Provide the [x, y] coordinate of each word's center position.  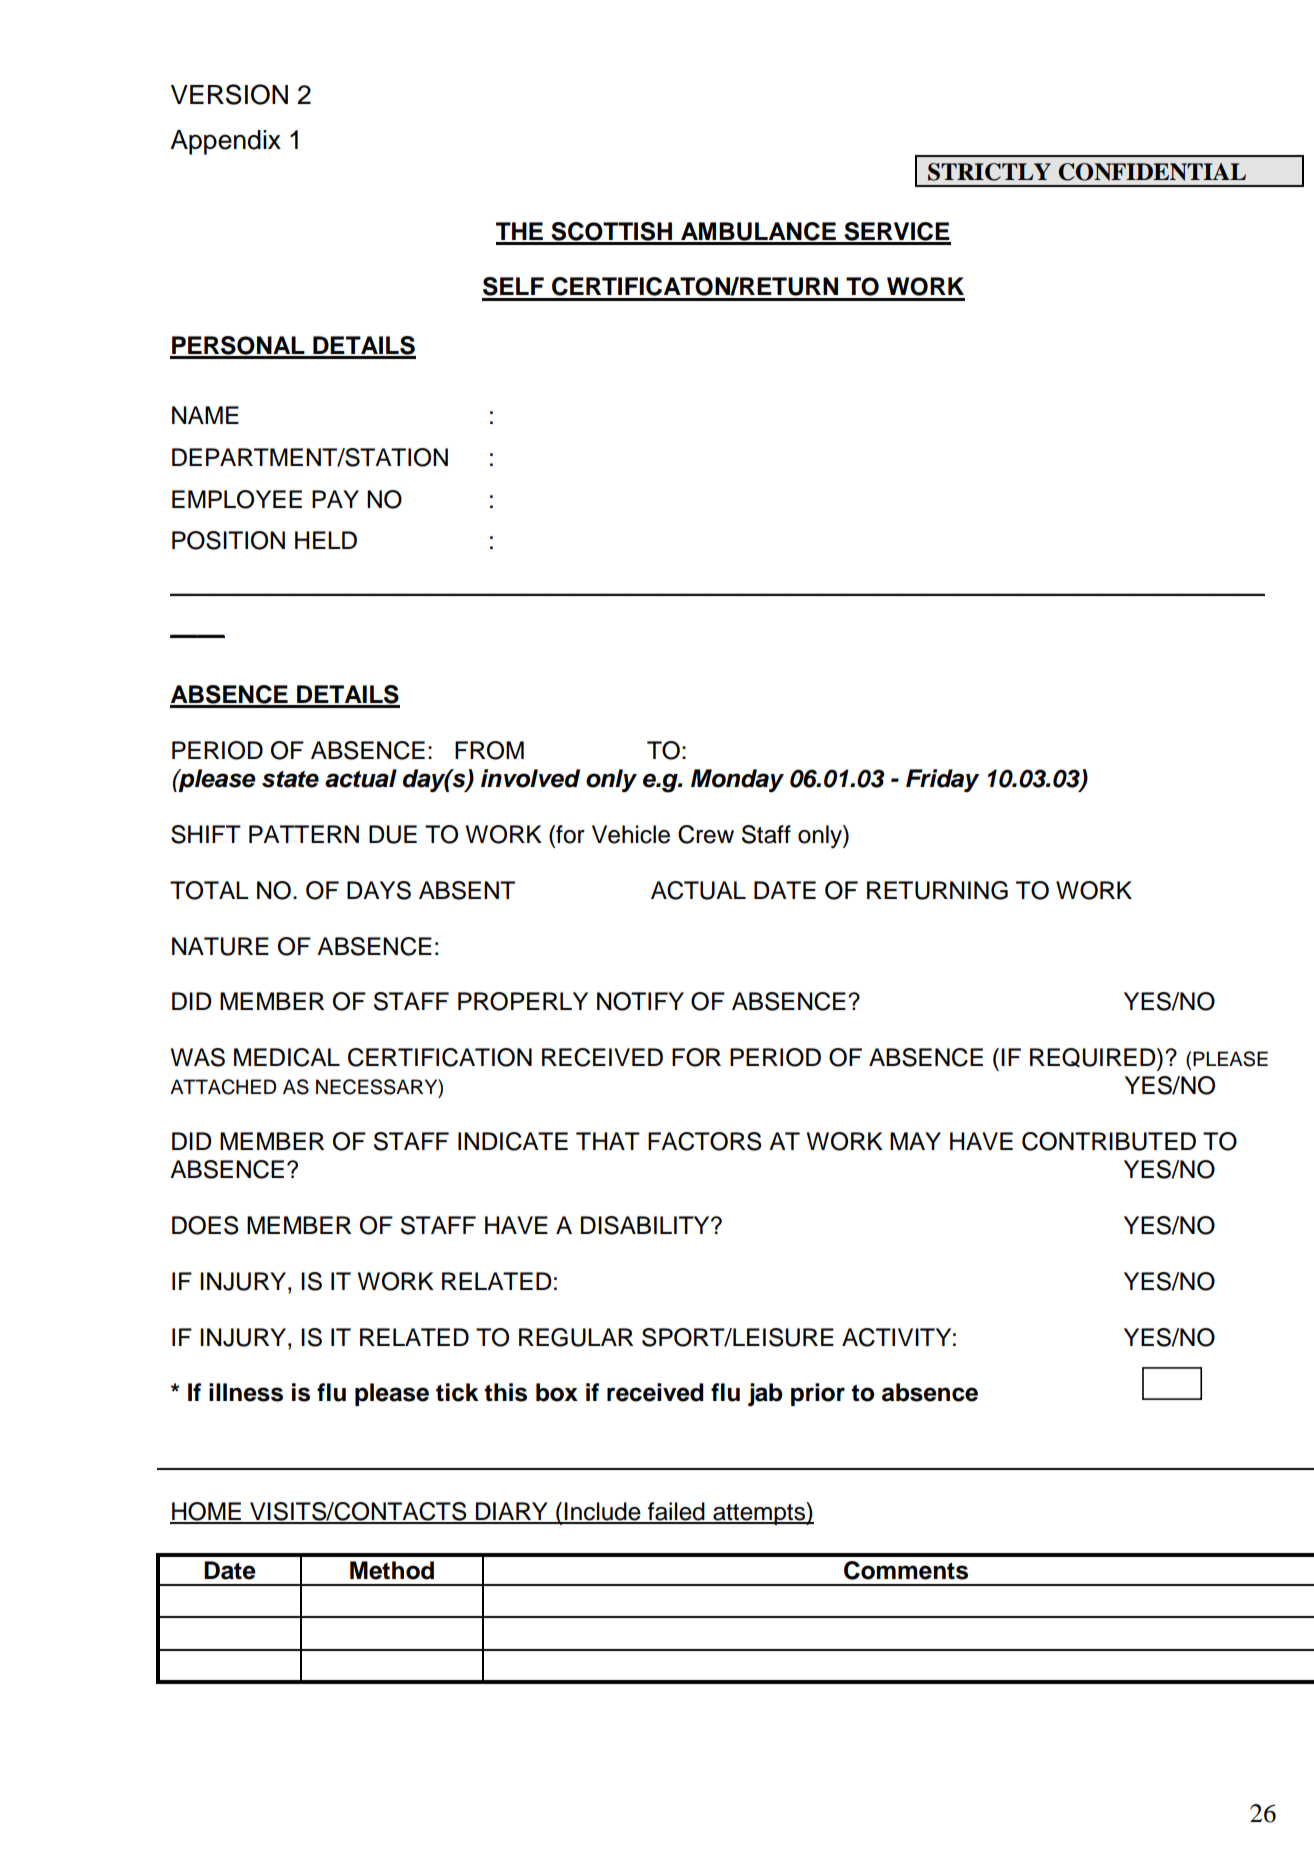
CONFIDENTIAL [1152, 172]
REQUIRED [1094, 1059]
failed [676, 1512]
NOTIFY [640, 1001]
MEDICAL [287, 1057]
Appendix [225, 142]
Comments [906, 1570]
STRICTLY [989, 172]
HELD [326, 540]
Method [392, 1570]
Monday [737, 780]
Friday [942, 781]
